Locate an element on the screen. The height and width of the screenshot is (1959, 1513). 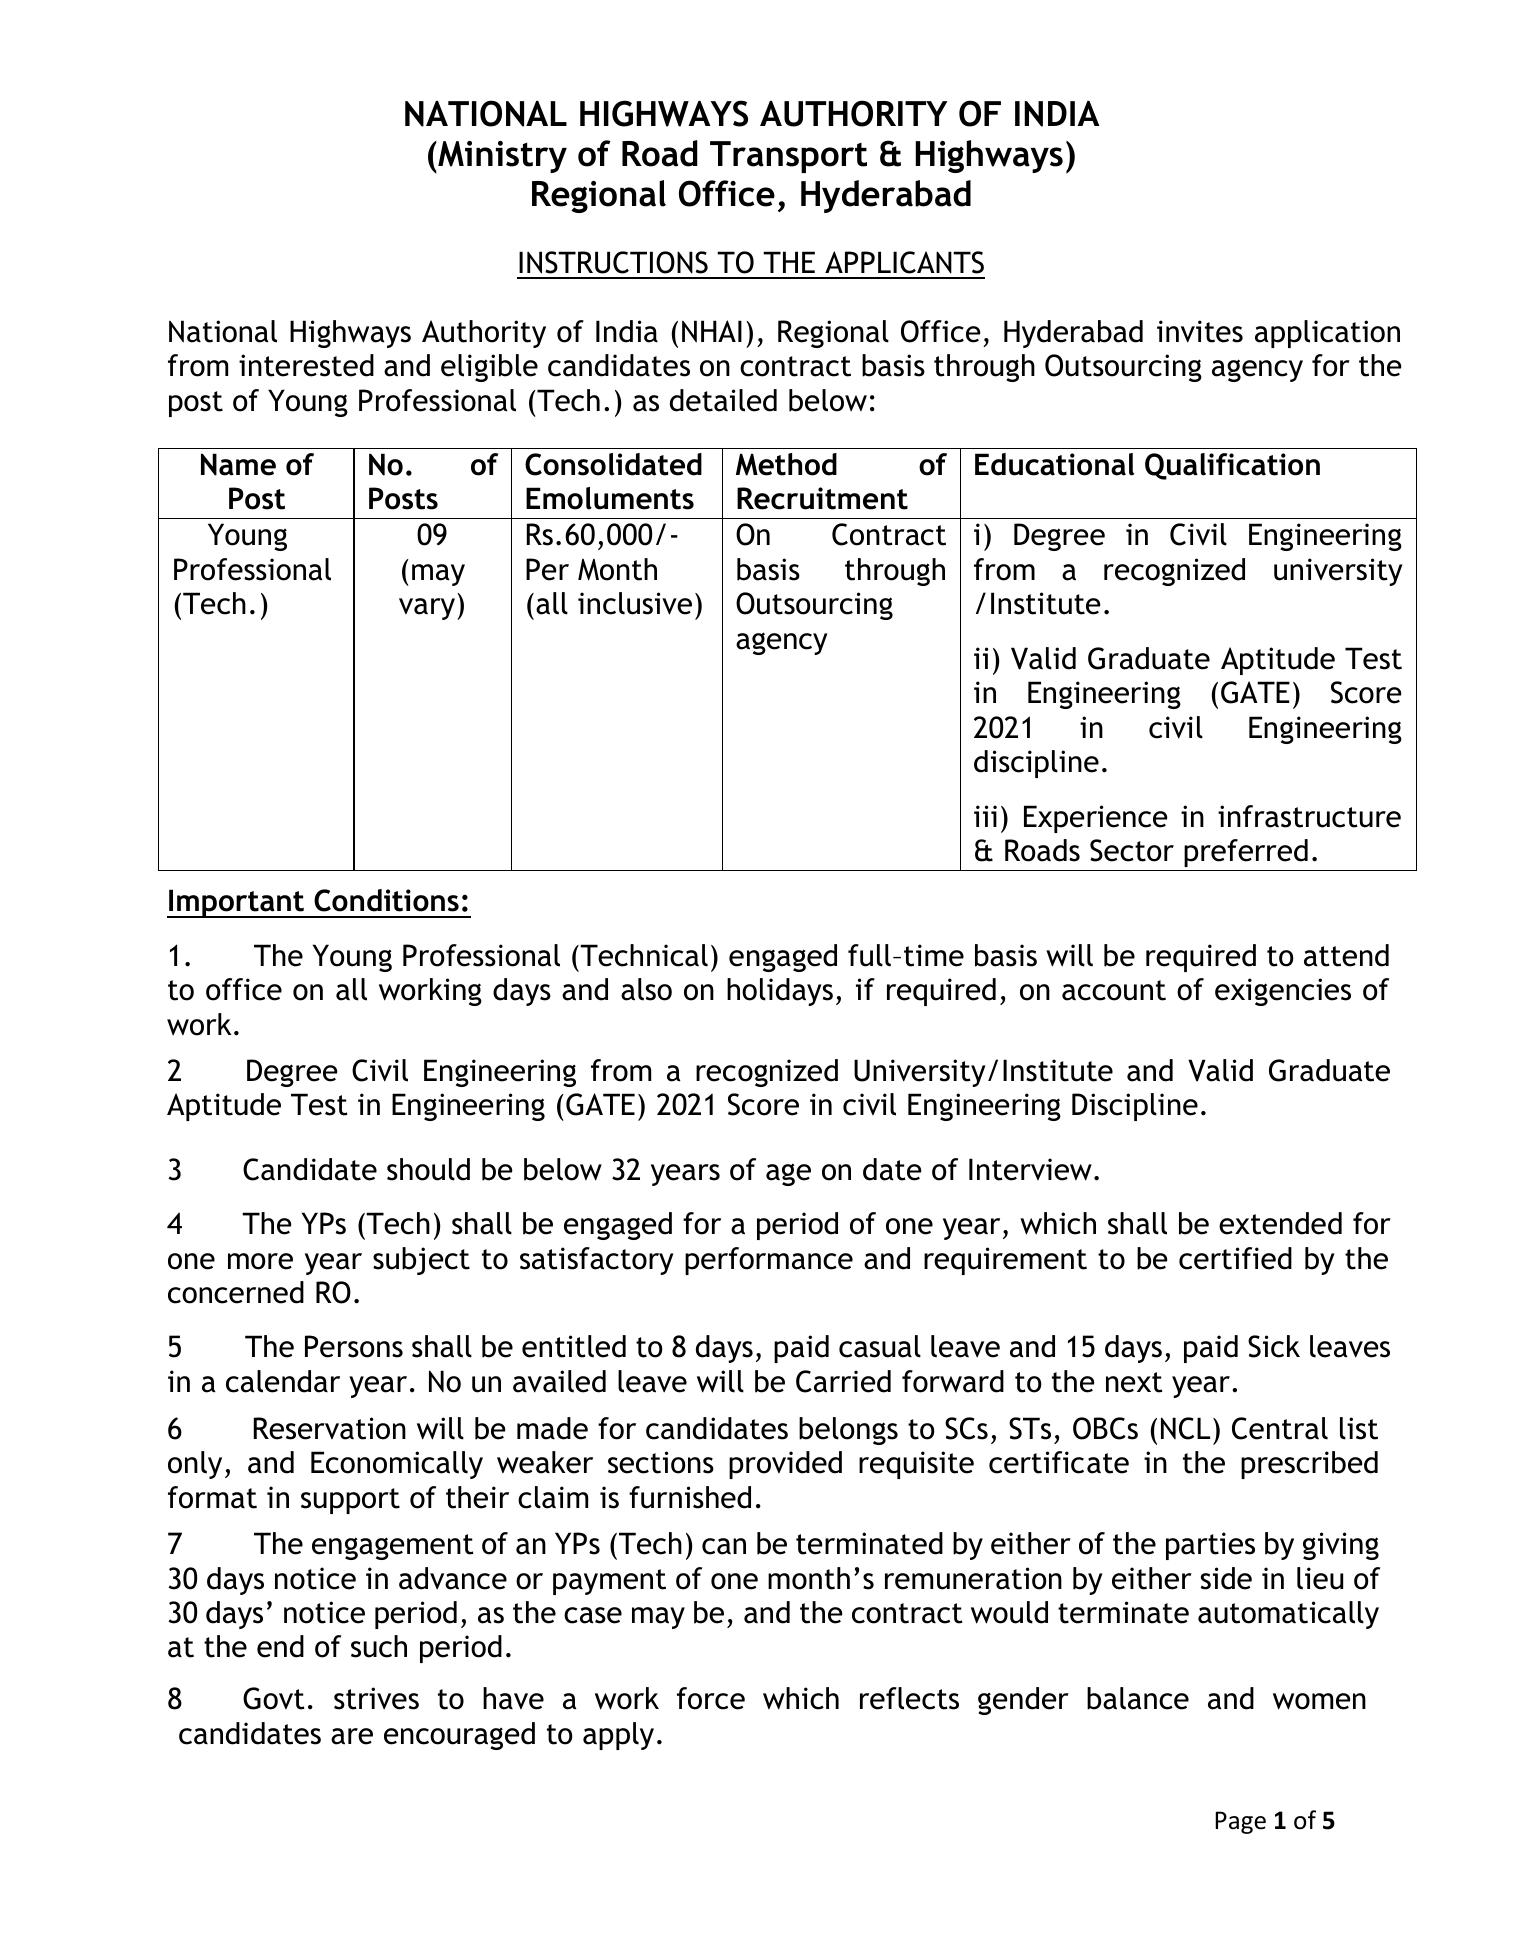
also is located at coordinates (646, 989).
